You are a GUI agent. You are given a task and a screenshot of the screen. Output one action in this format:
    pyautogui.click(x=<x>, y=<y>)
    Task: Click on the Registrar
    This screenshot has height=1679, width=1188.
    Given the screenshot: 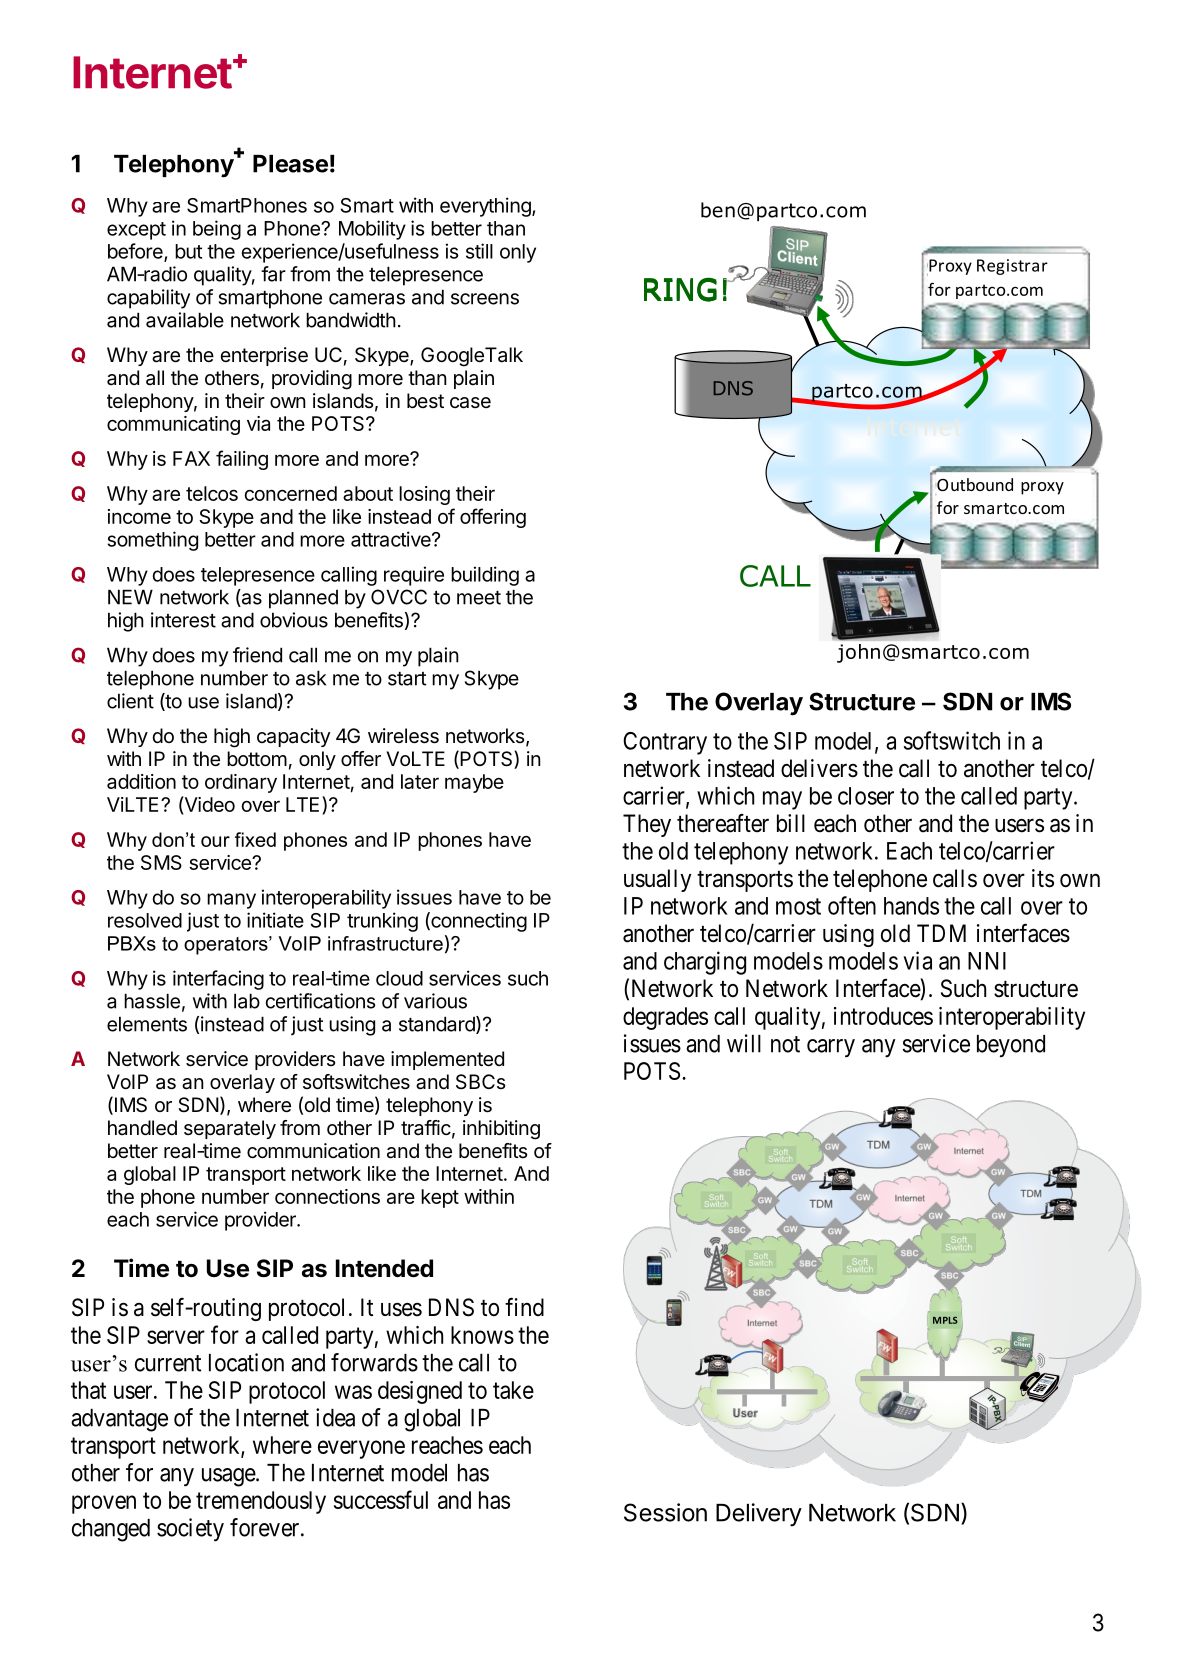 What is the action you would take?
    pyautogui.click(x=1012, y=267)
